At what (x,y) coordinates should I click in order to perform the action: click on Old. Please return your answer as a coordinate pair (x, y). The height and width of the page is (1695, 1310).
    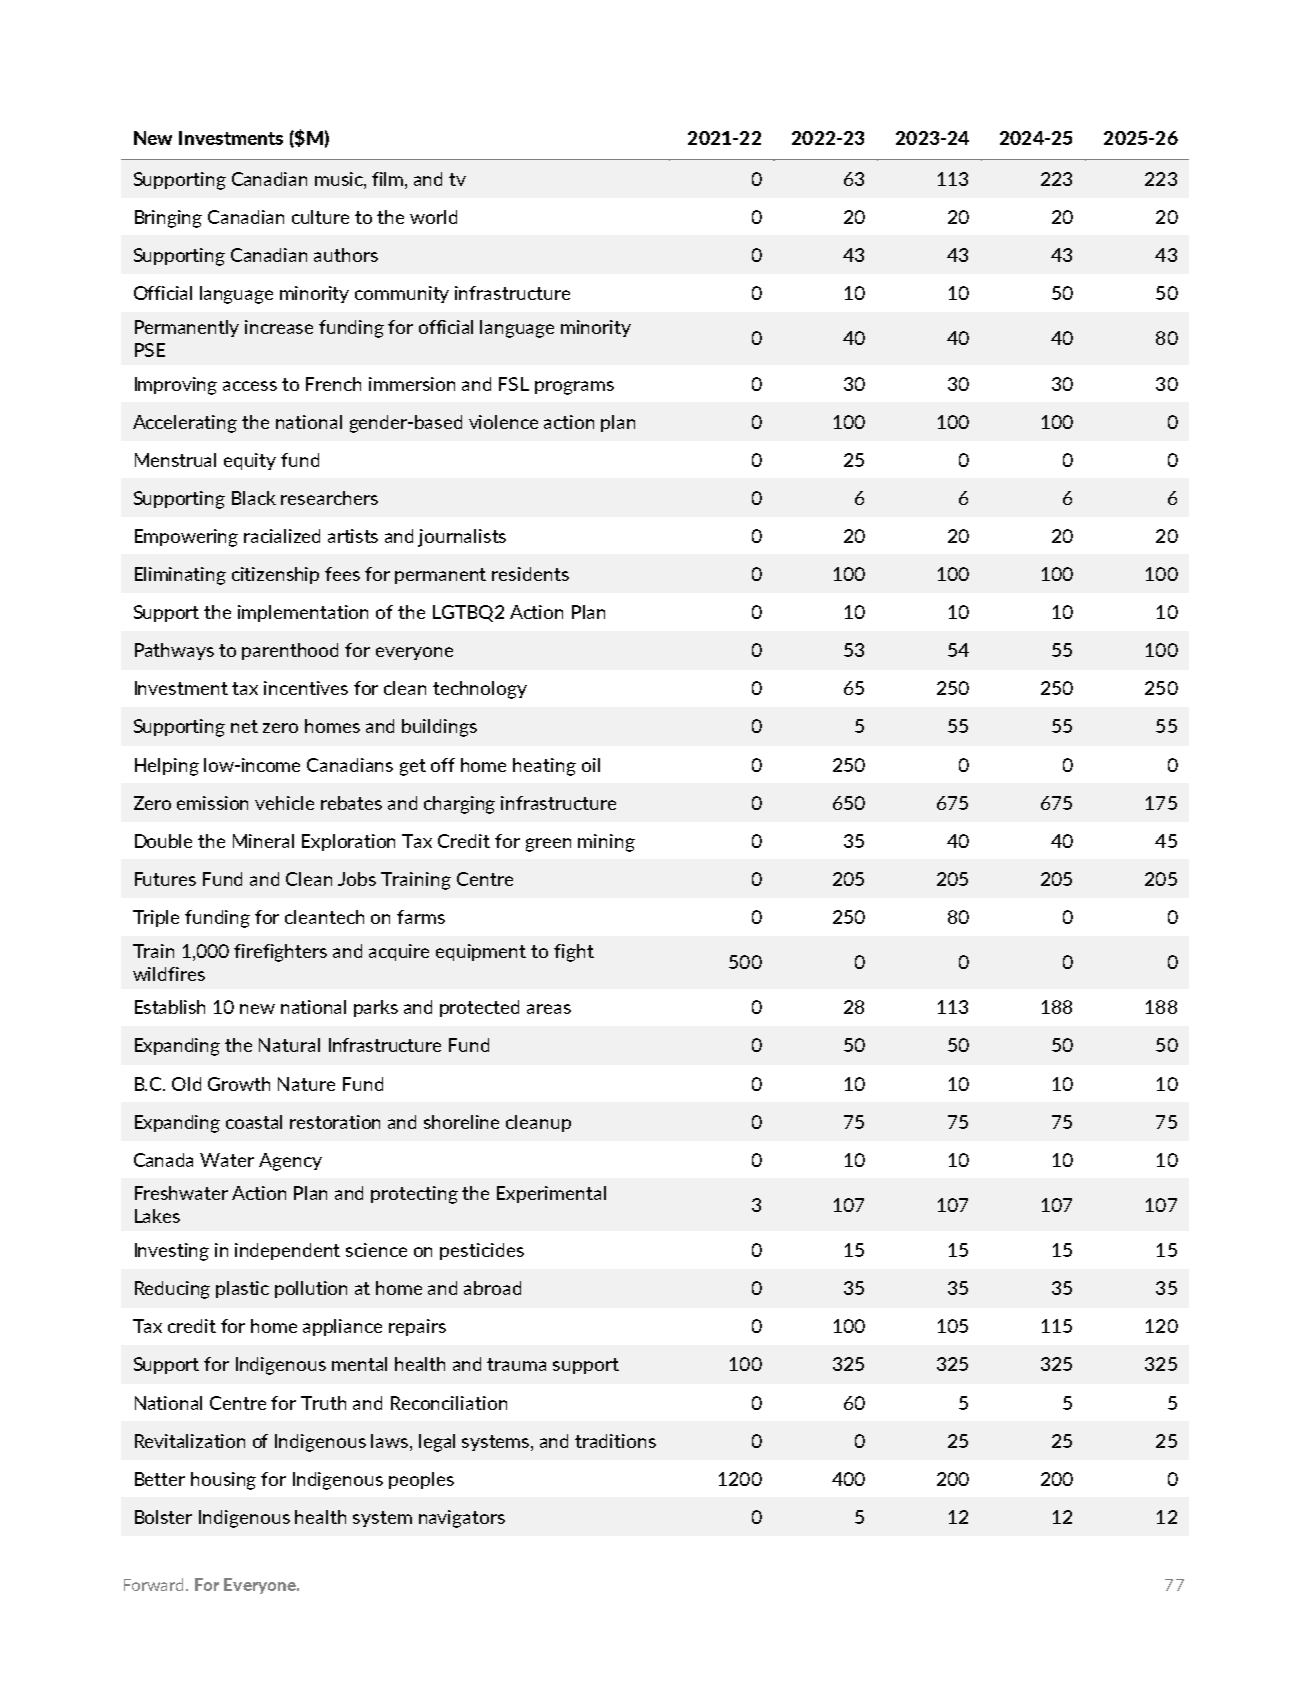
    Looking at the image, I should click on (186, 1084).
